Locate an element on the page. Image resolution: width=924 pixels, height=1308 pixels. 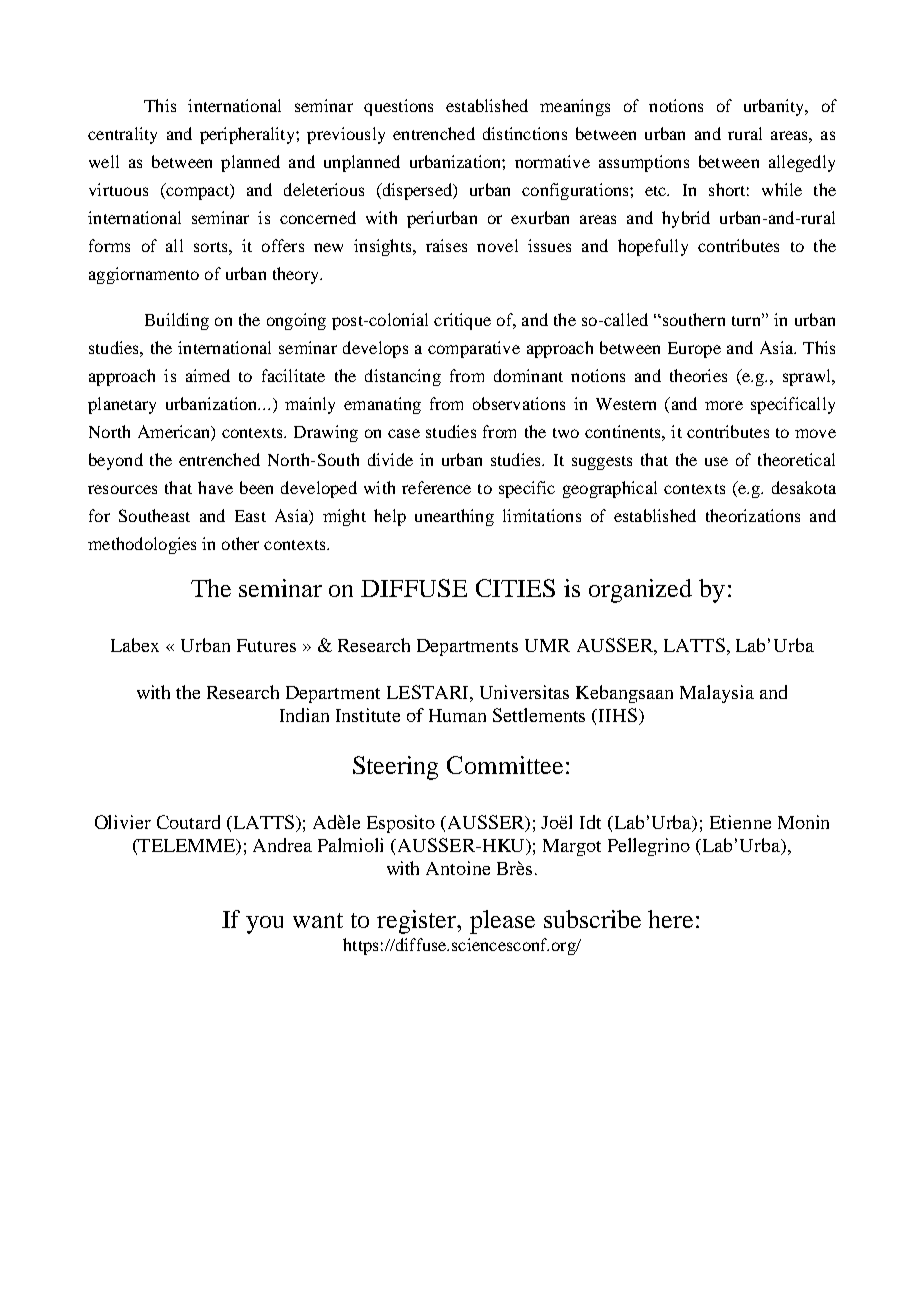
Futures is located at coordinates (266, 645).
